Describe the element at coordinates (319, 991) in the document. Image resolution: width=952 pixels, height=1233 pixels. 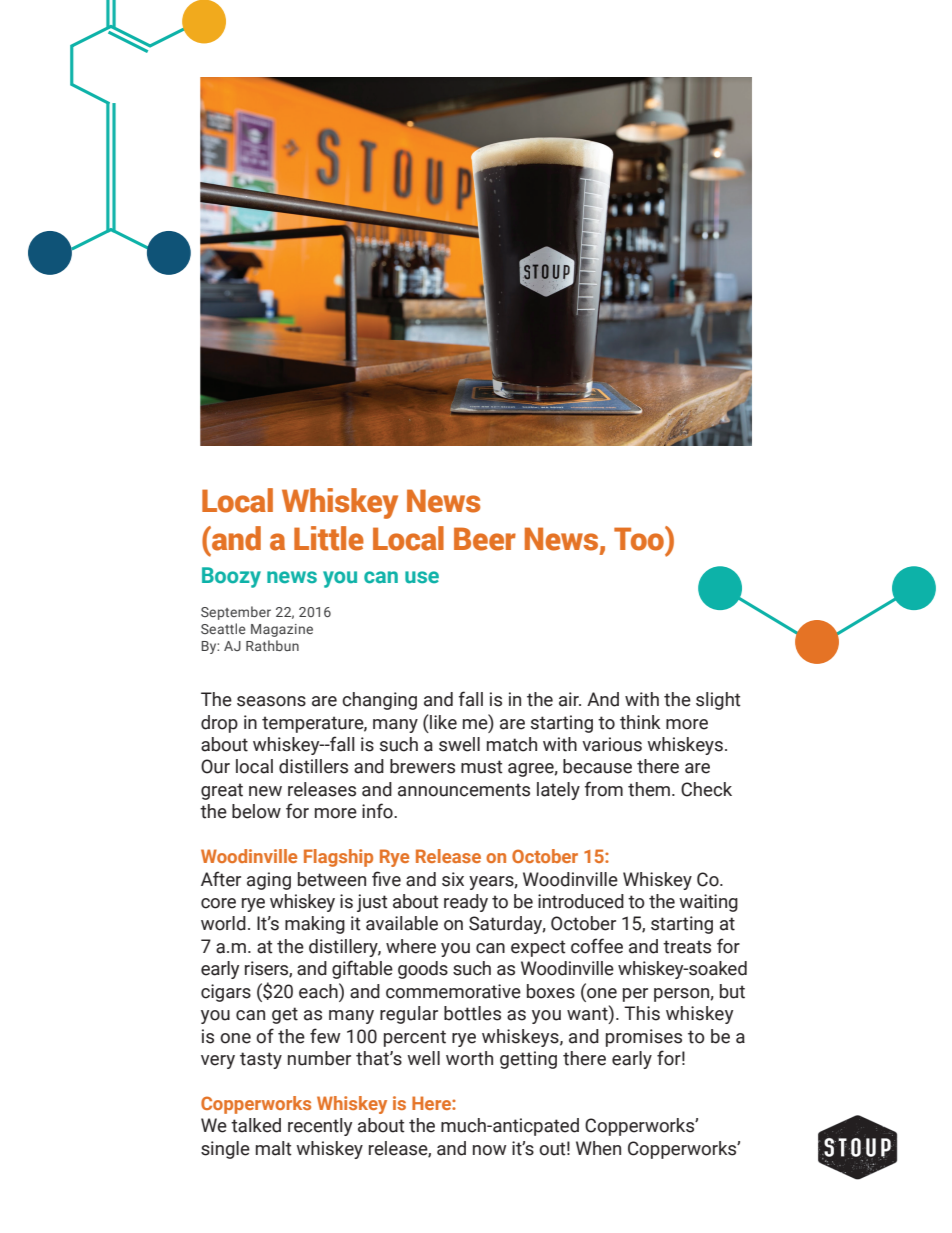
I see `each` at that location.
